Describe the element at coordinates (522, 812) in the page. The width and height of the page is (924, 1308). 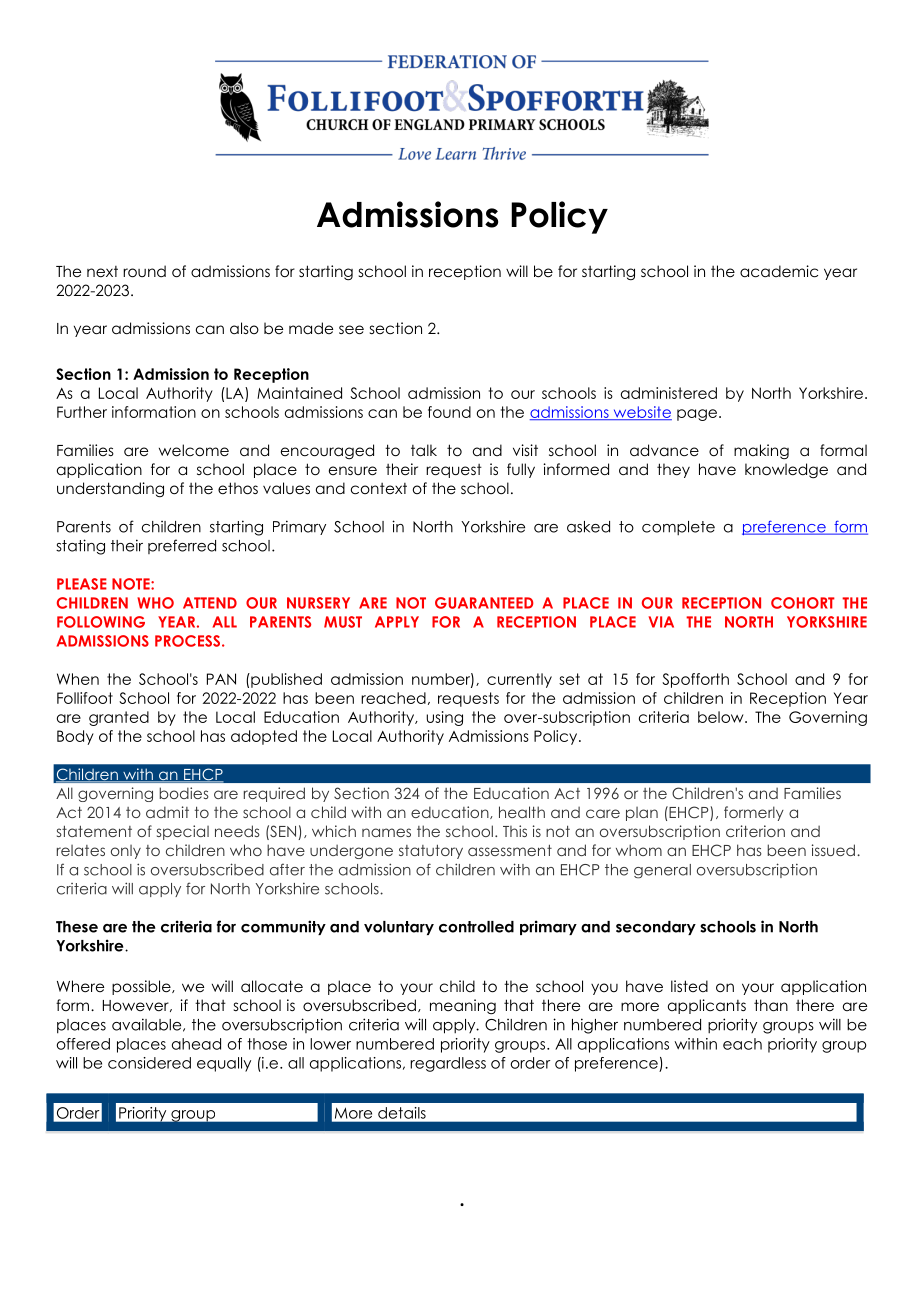
I see `health` at that location.
